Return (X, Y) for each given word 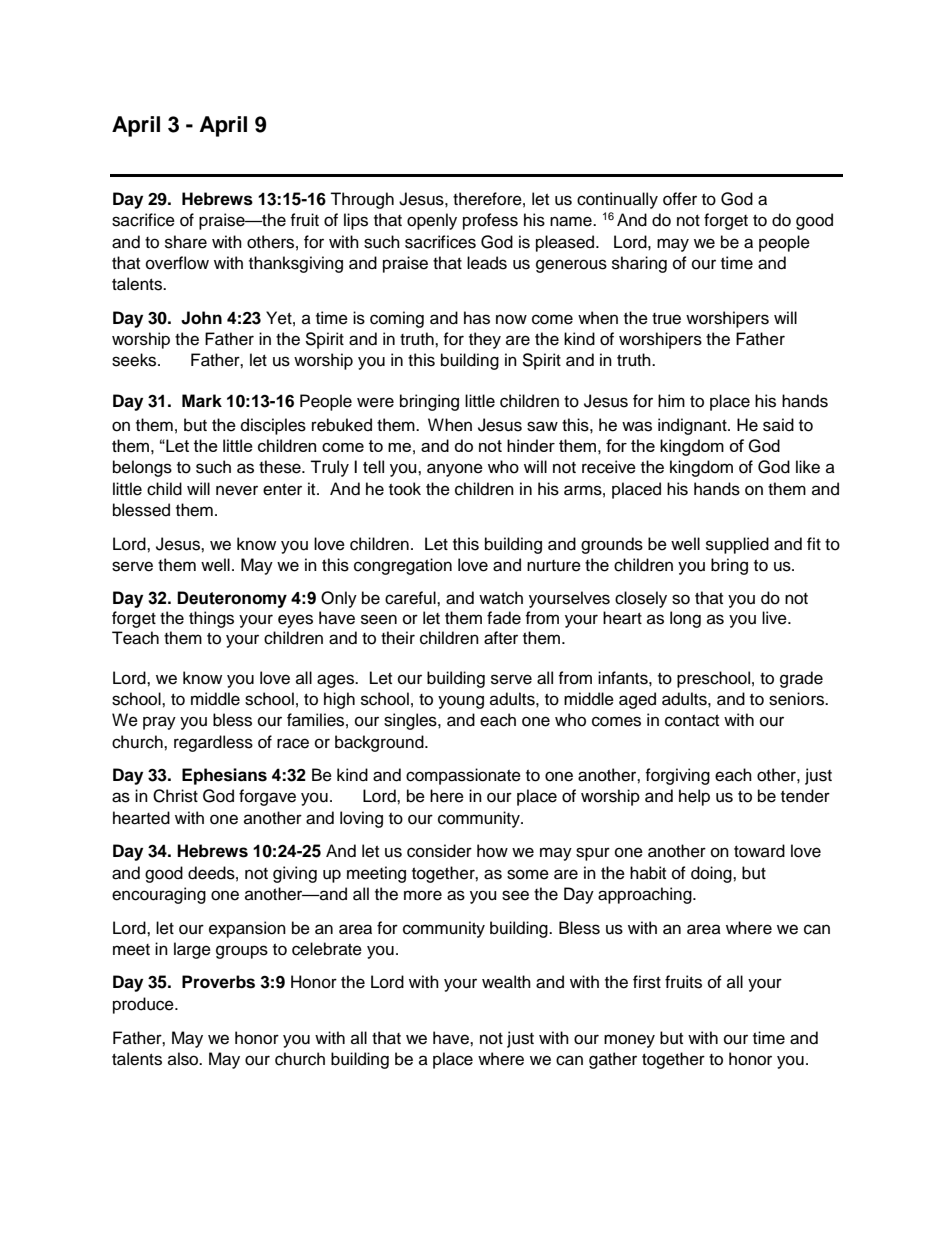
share (186, 242)
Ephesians (224, 776)
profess (490, 221)
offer (680, 199)
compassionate (463, 776)
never (237, 490)
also (184, 1059)
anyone (455, 470)
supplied (737, 545)
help (694, 797)
